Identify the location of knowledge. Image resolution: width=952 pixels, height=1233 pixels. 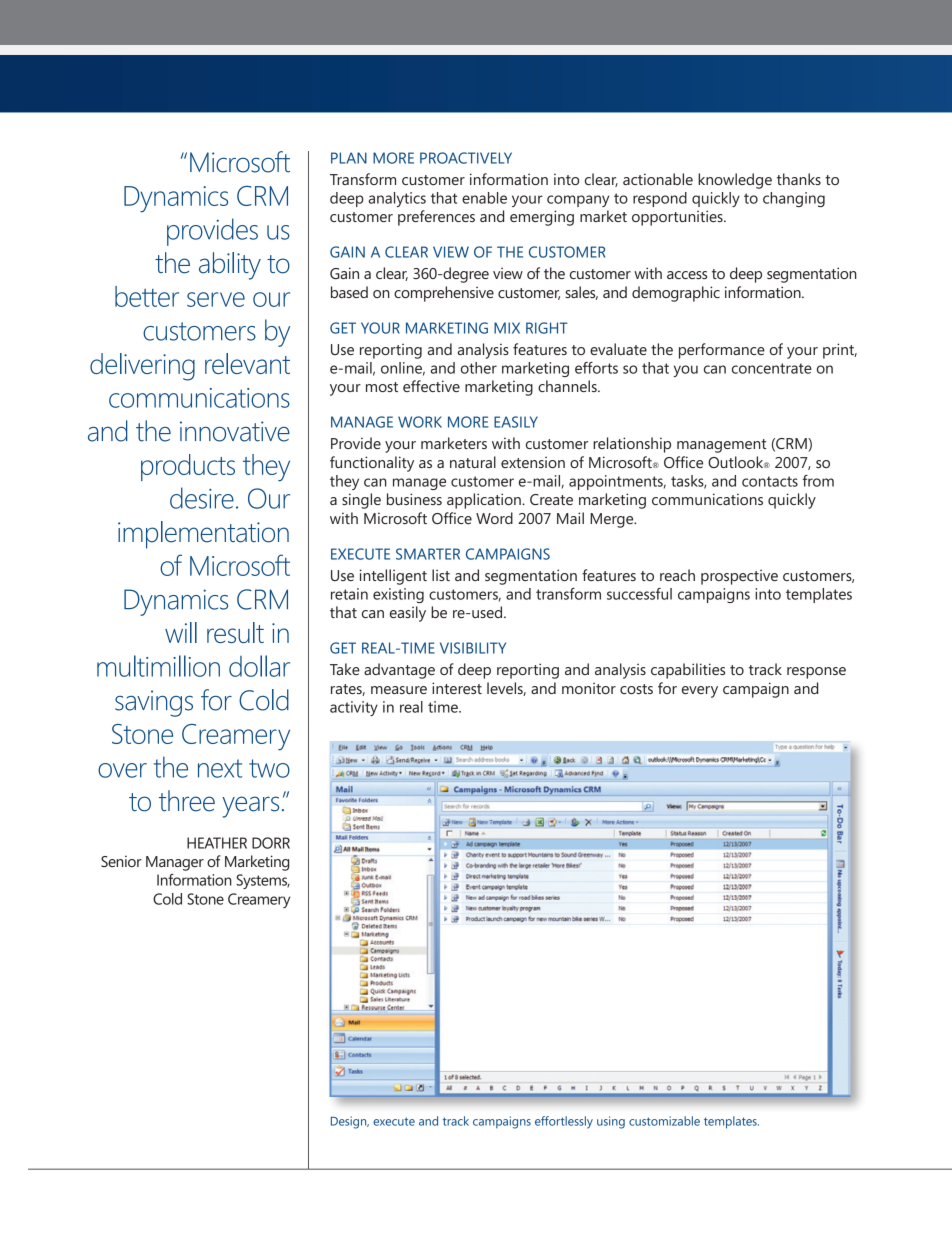
(735, 181).
